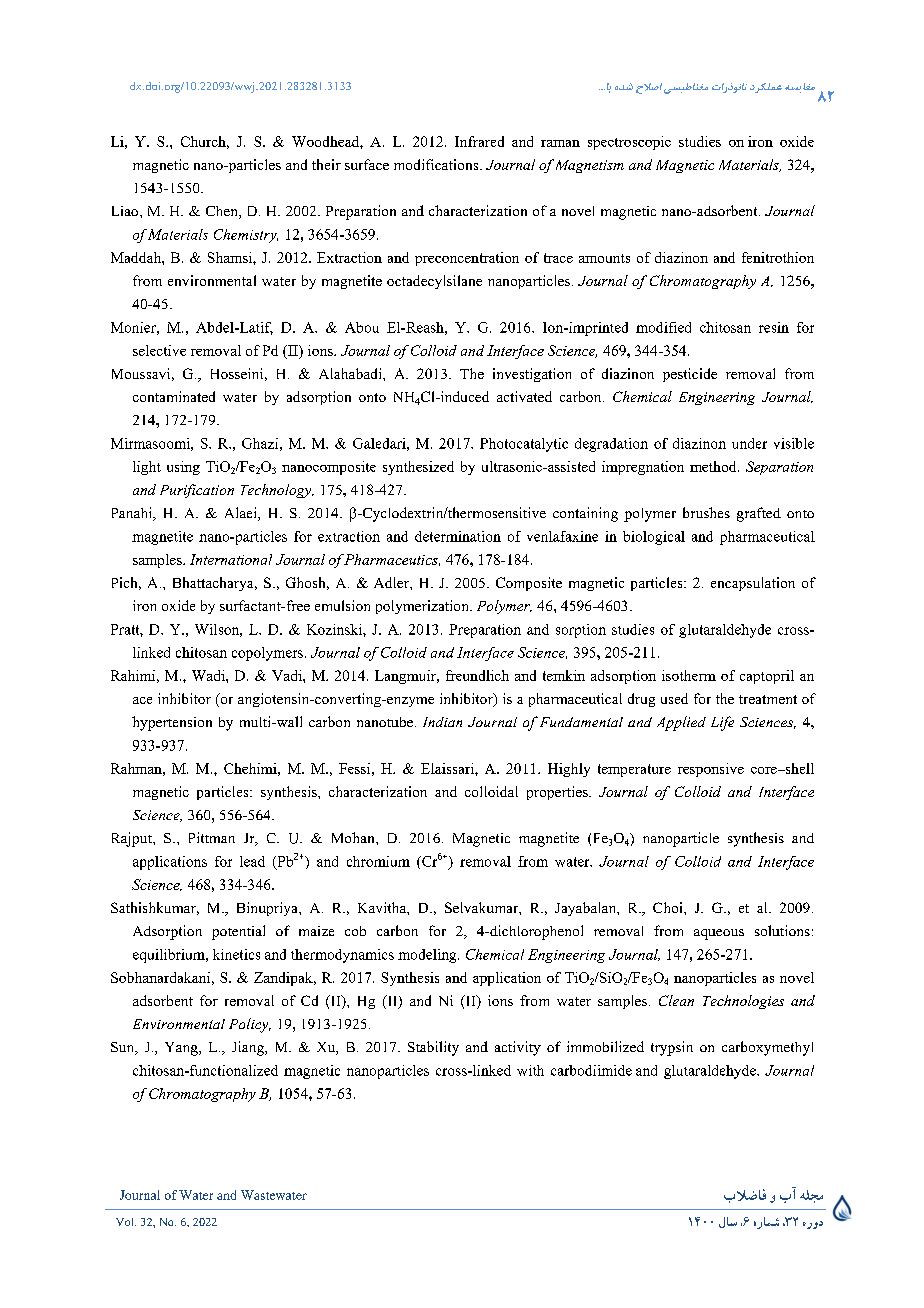 The image size is (924, 1308). Describe the element at coordinates (749, 443) in the screenshot. I see `under` at that location.
